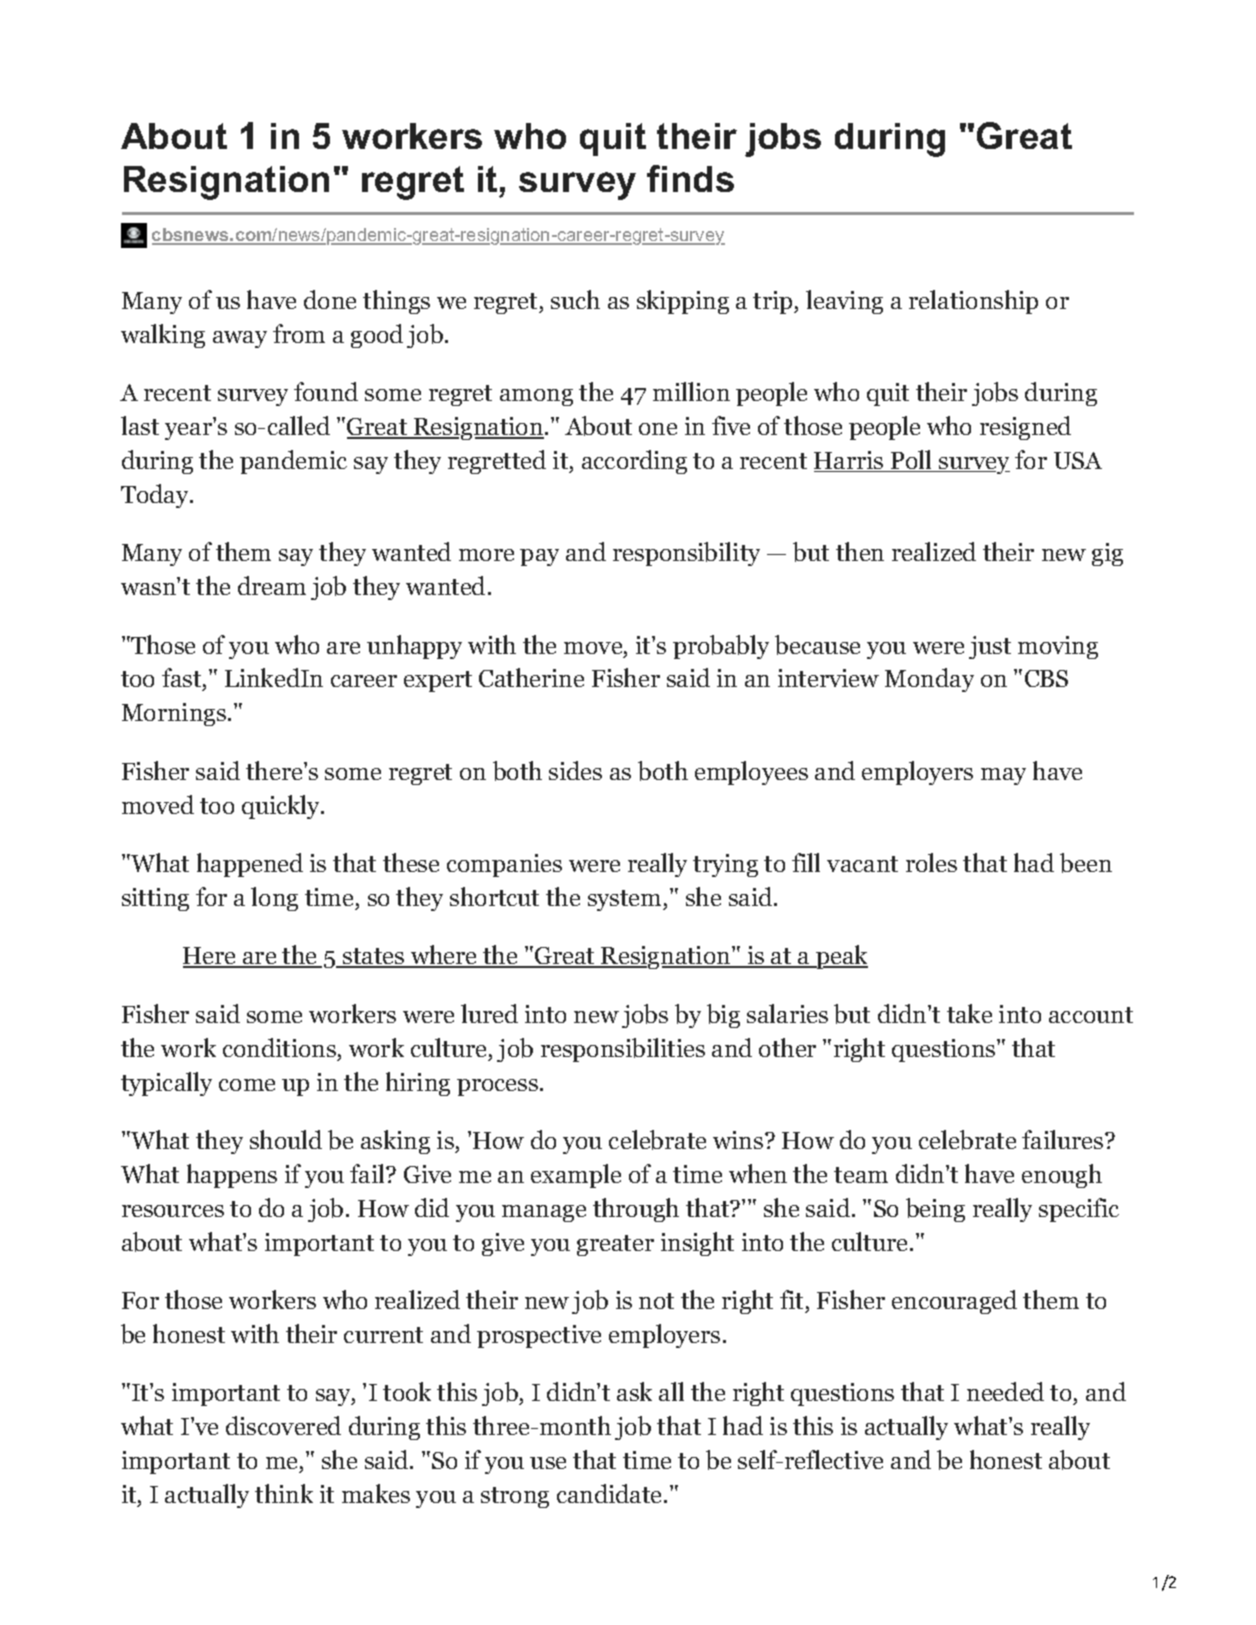  Describe the element at coordinates (690, 178) in the screenshot. I see `finds` at that location.
